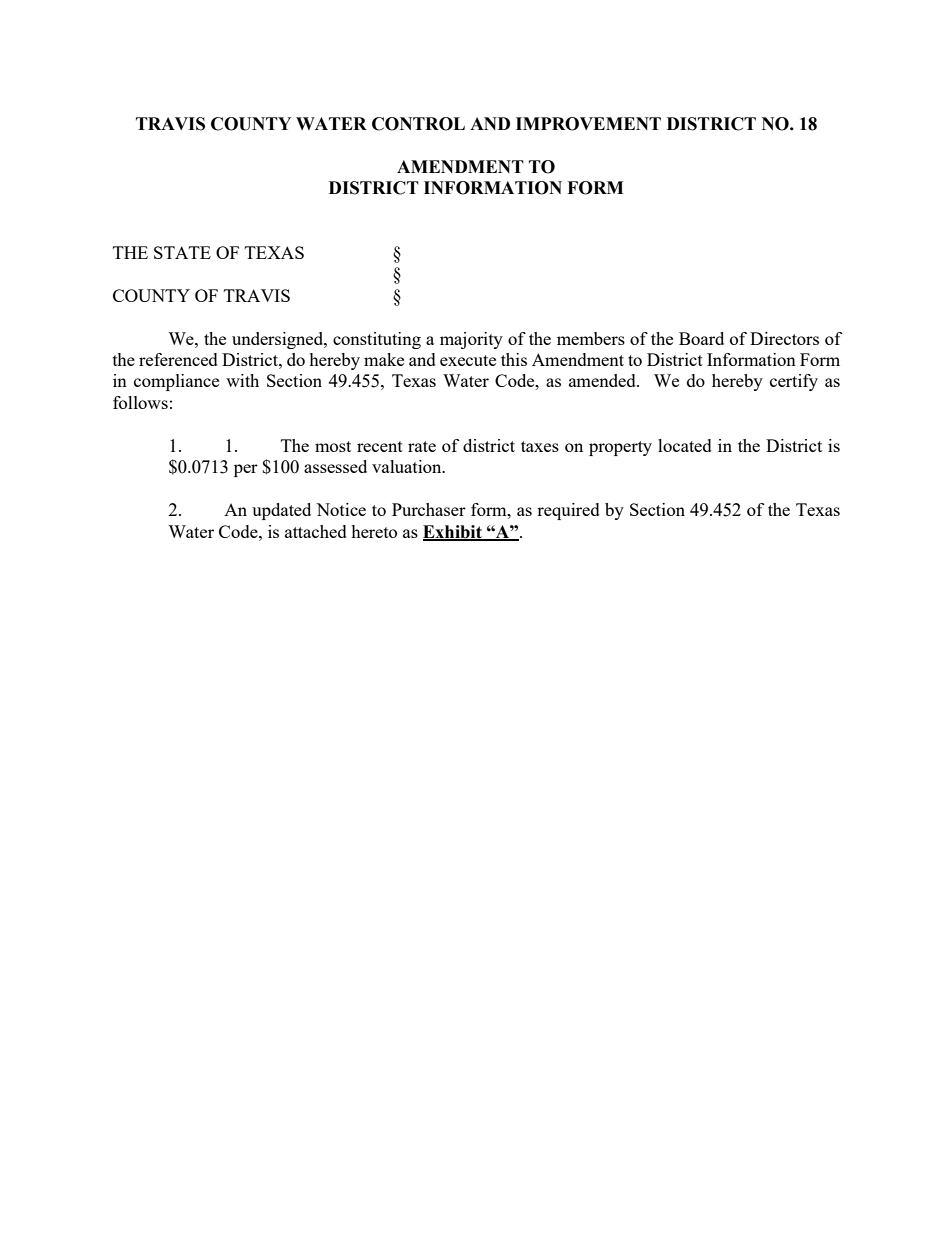  Describe the element at coordinates (588, 124) in the document. I see `IMPROVEMENT` at that location.
